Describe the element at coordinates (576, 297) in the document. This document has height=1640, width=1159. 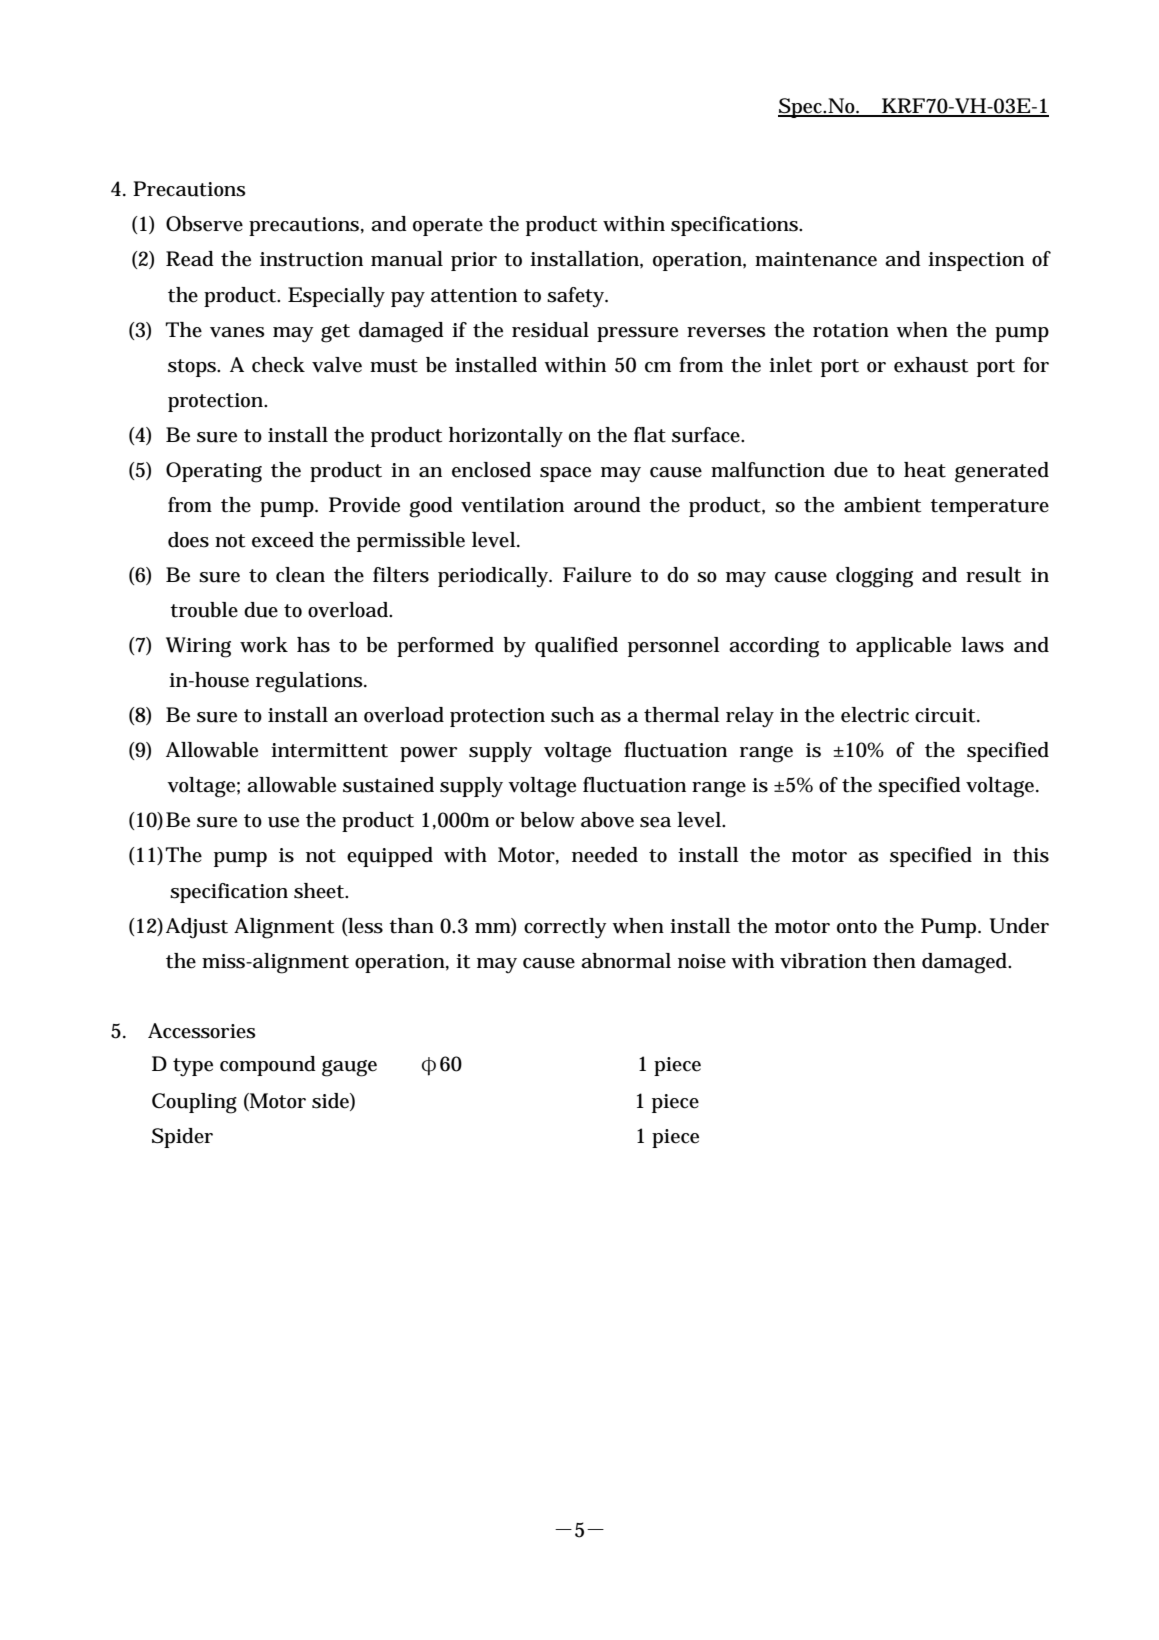
I see `safety` at that location.
